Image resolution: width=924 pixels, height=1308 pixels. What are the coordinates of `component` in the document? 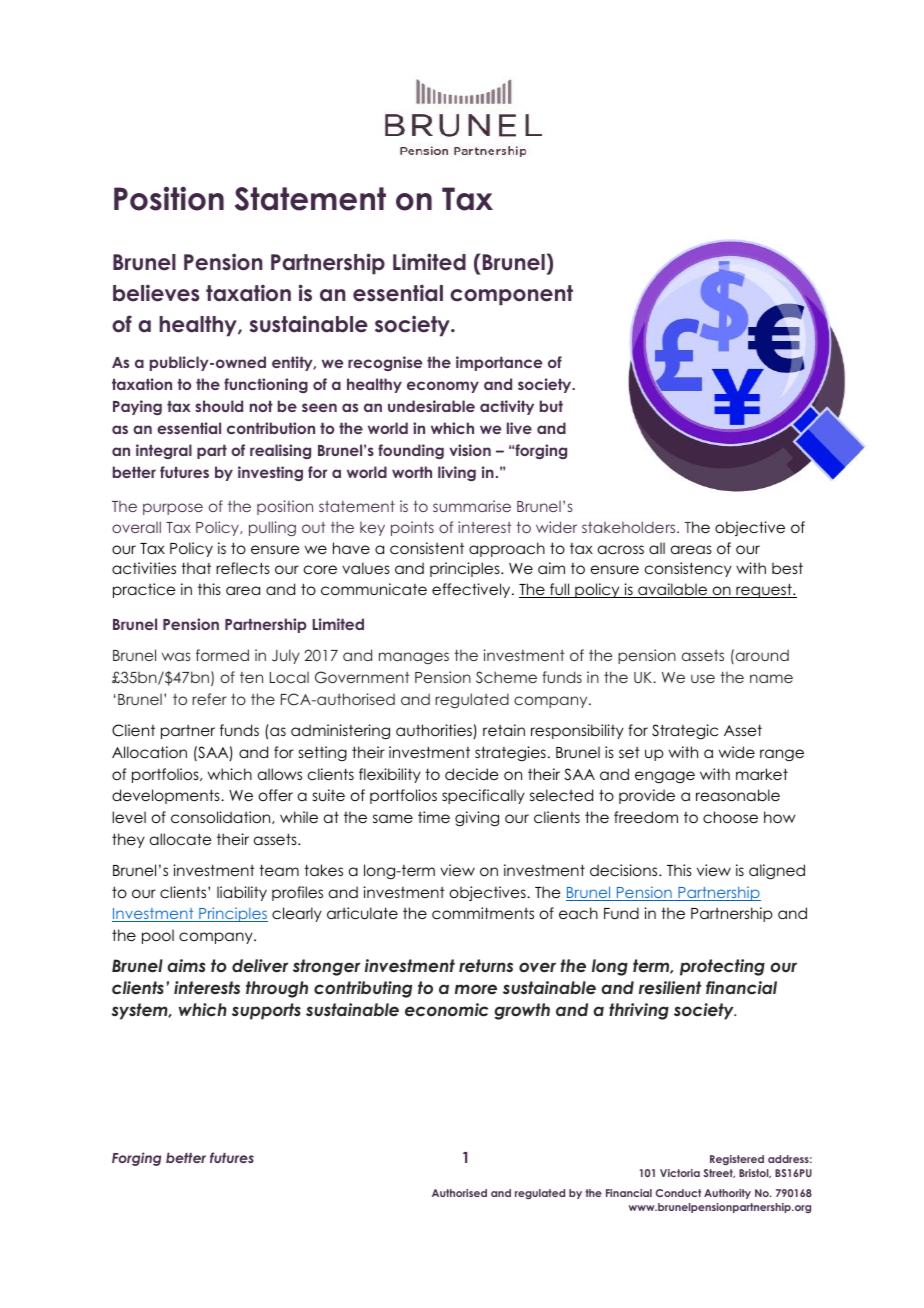 It's located at (511, 295).
